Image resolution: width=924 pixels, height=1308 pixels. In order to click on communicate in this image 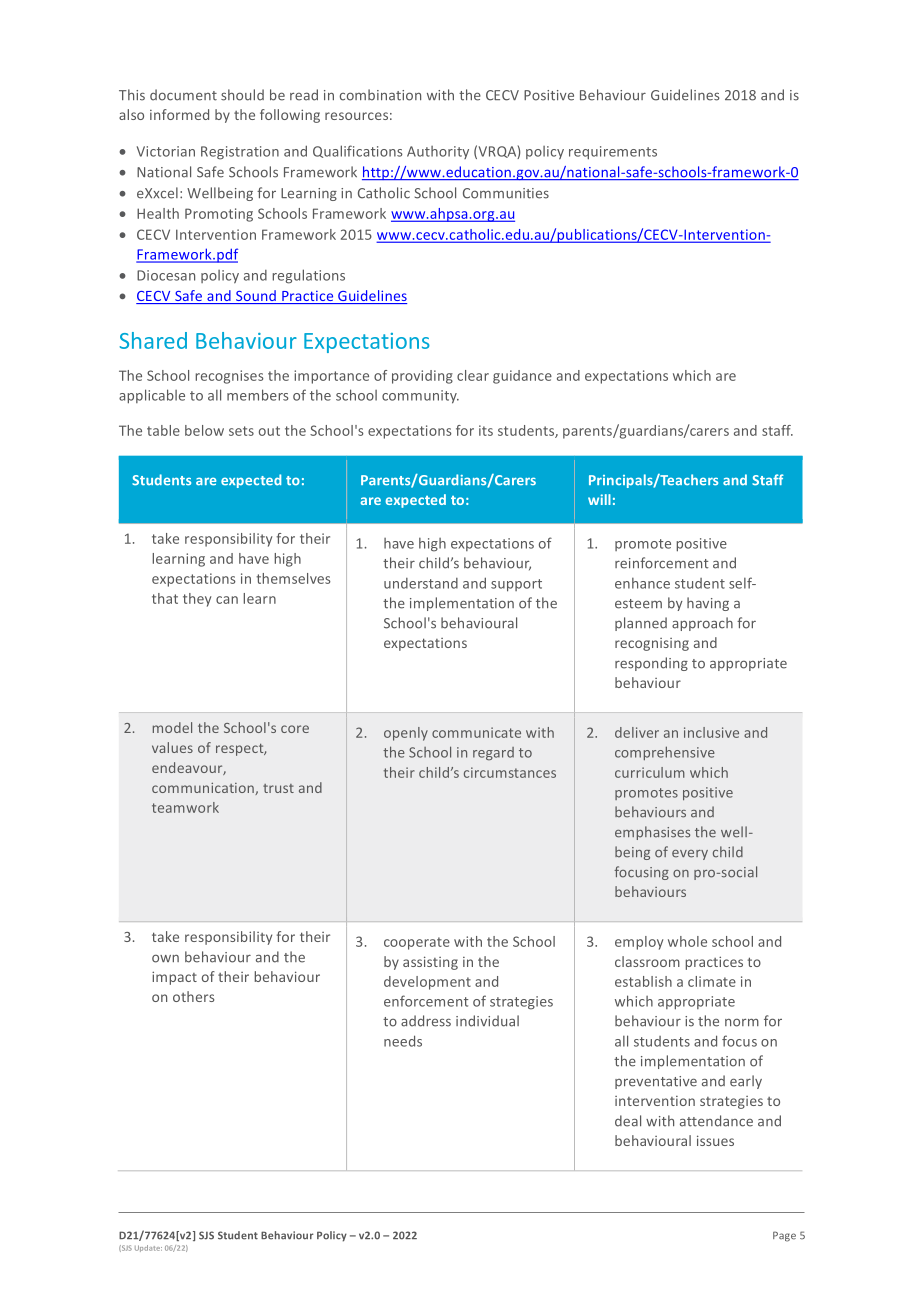, I will do `click(476, 732)`.
